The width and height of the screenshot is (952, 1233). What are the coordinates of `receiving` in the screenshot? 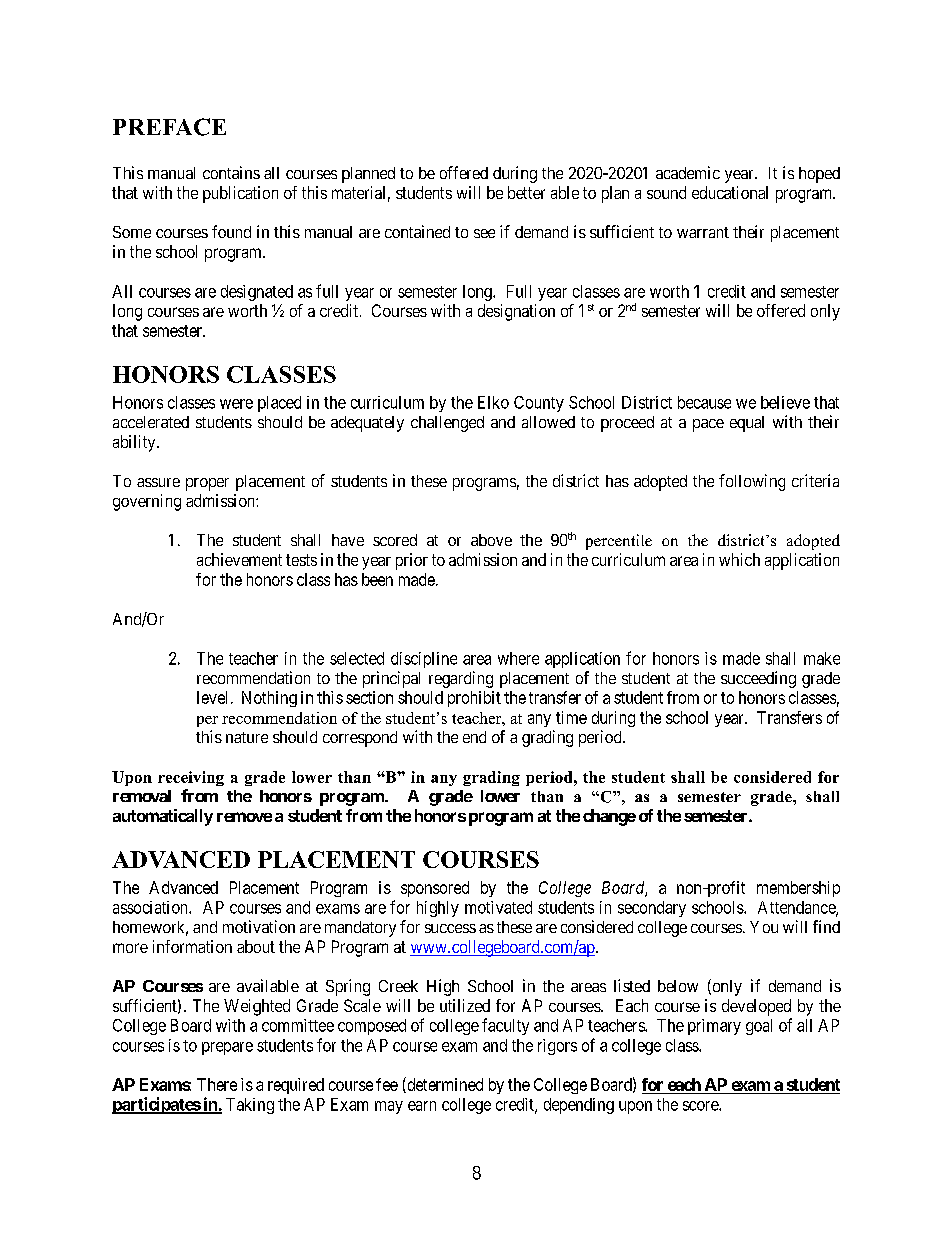 It's located at (191, 778).
